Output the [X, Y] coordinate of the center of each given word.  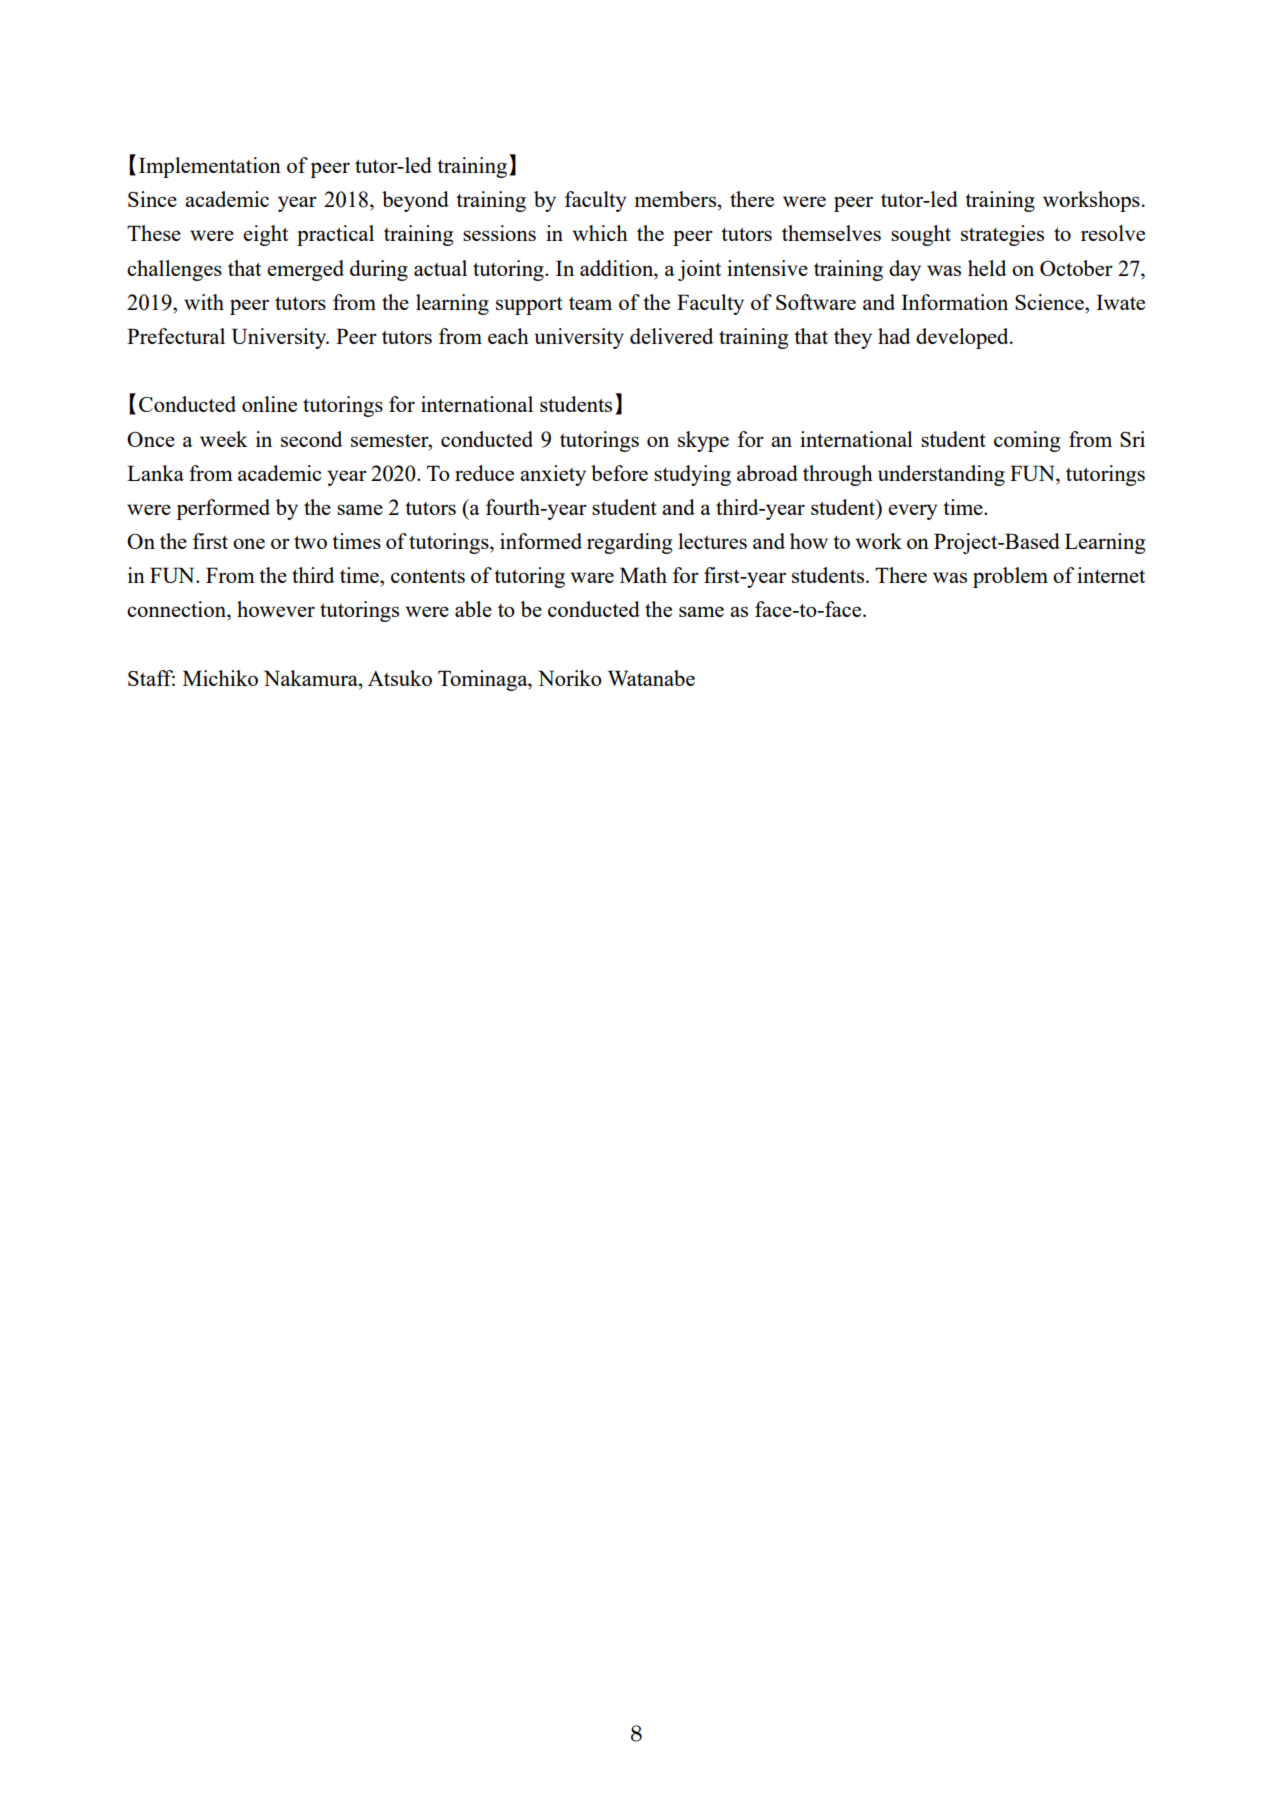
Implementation [210, 167]
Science [1050, 302]
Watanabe [651, 678]
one [249, 543]
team [590, 303]
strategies [1002, 235]
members [675, 199]
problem [1010, 577]
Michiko [220, 678]
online [269, 404]
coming [1027, 441]
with [204, 302]
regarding [629, 543]
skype [703, 441]
